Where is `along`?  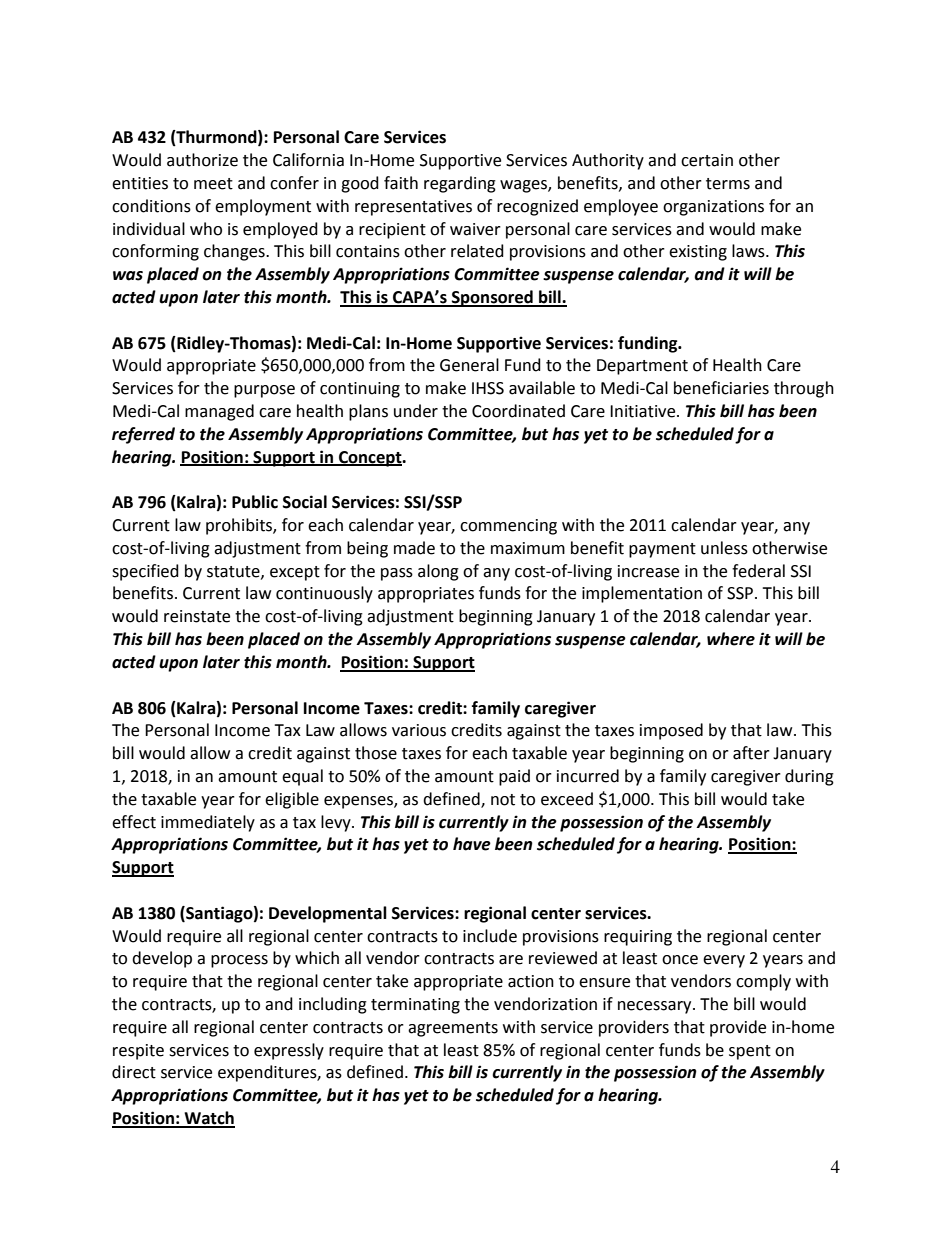
along is located at coordinates (438, 572).
